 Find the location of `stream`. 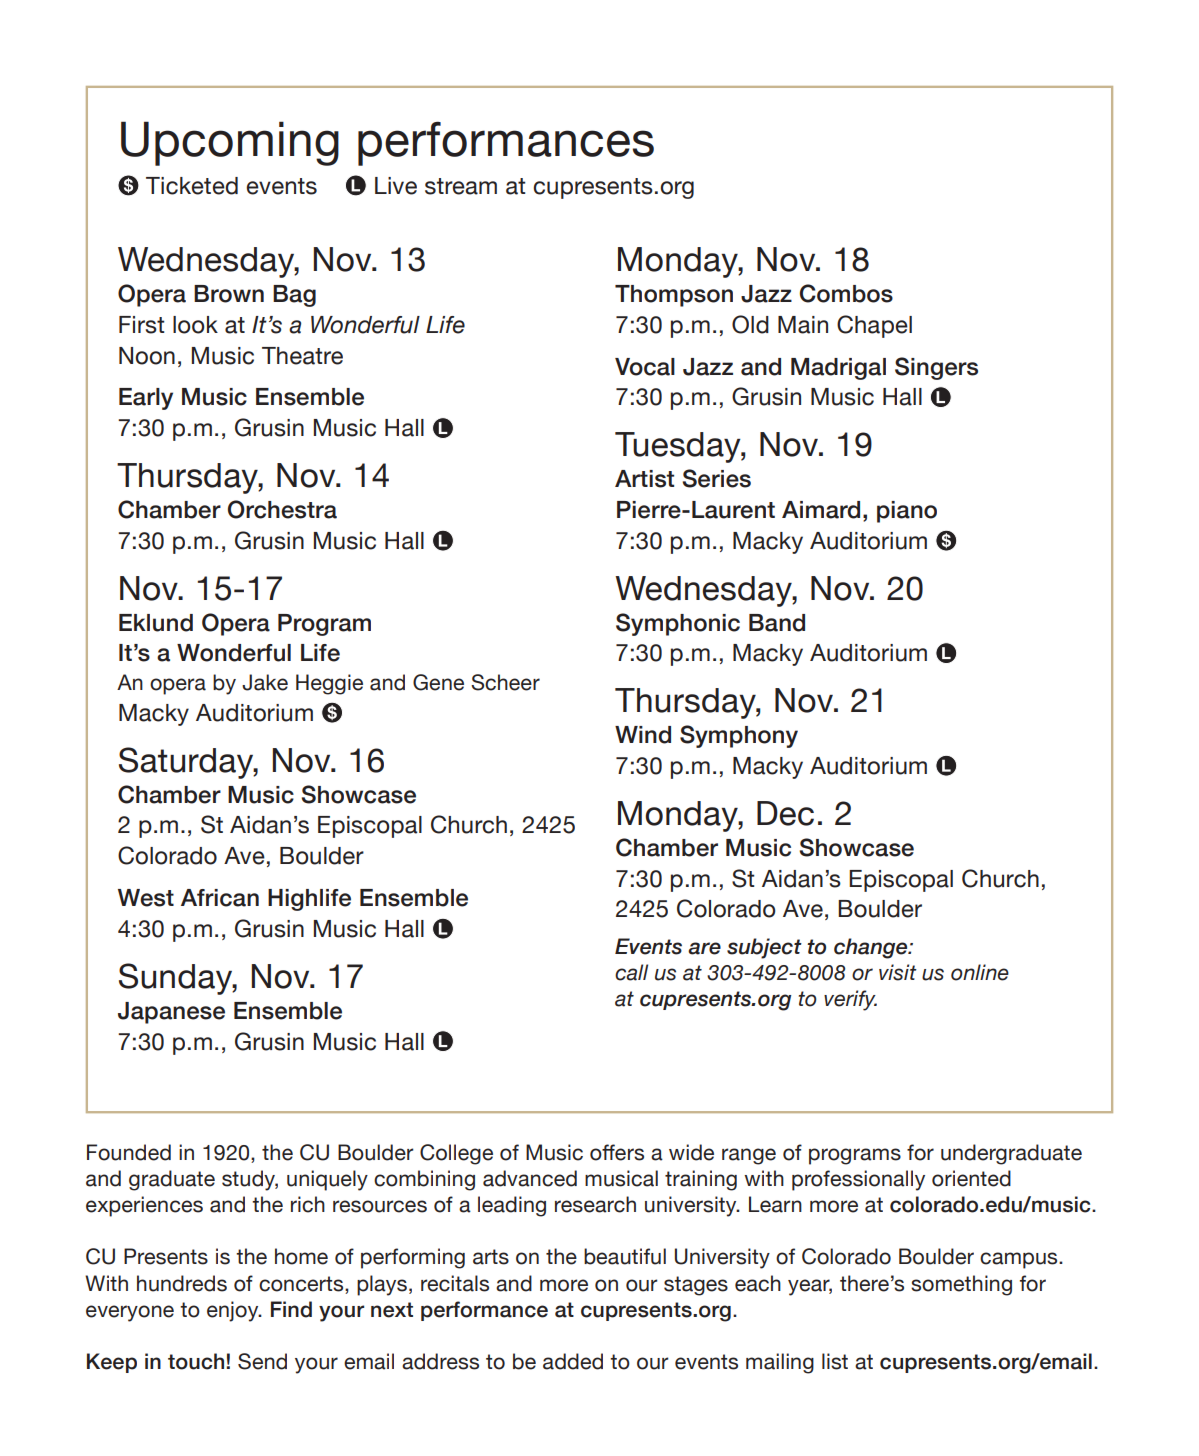

stream is located at coordinates (461, 186).
